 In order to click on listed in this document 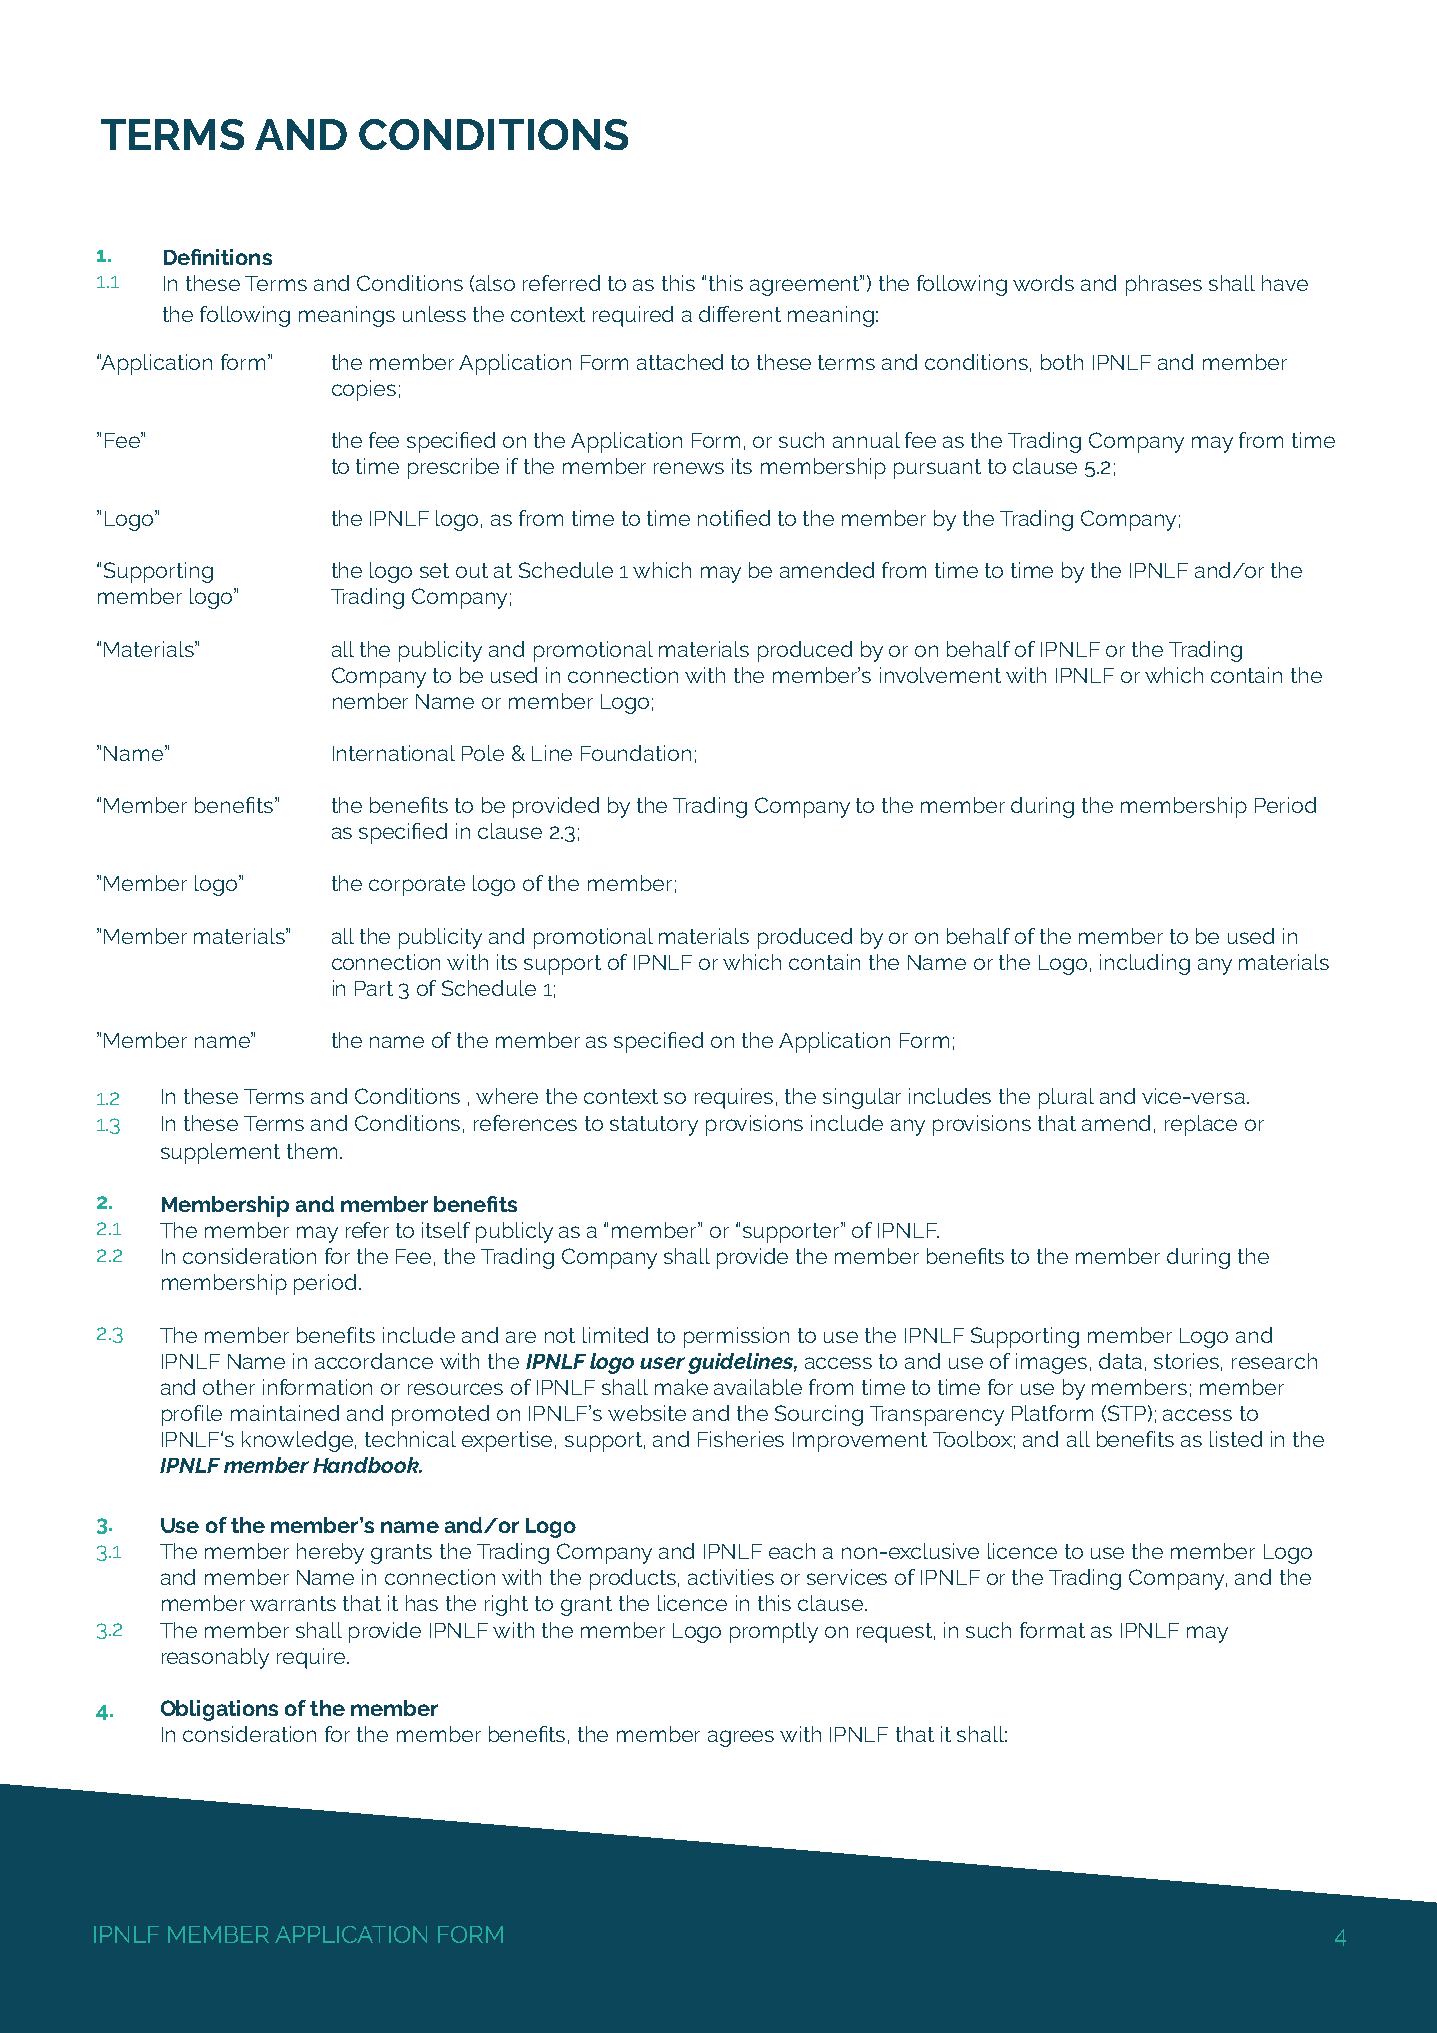, I will do `click(1236, 1439)`.
